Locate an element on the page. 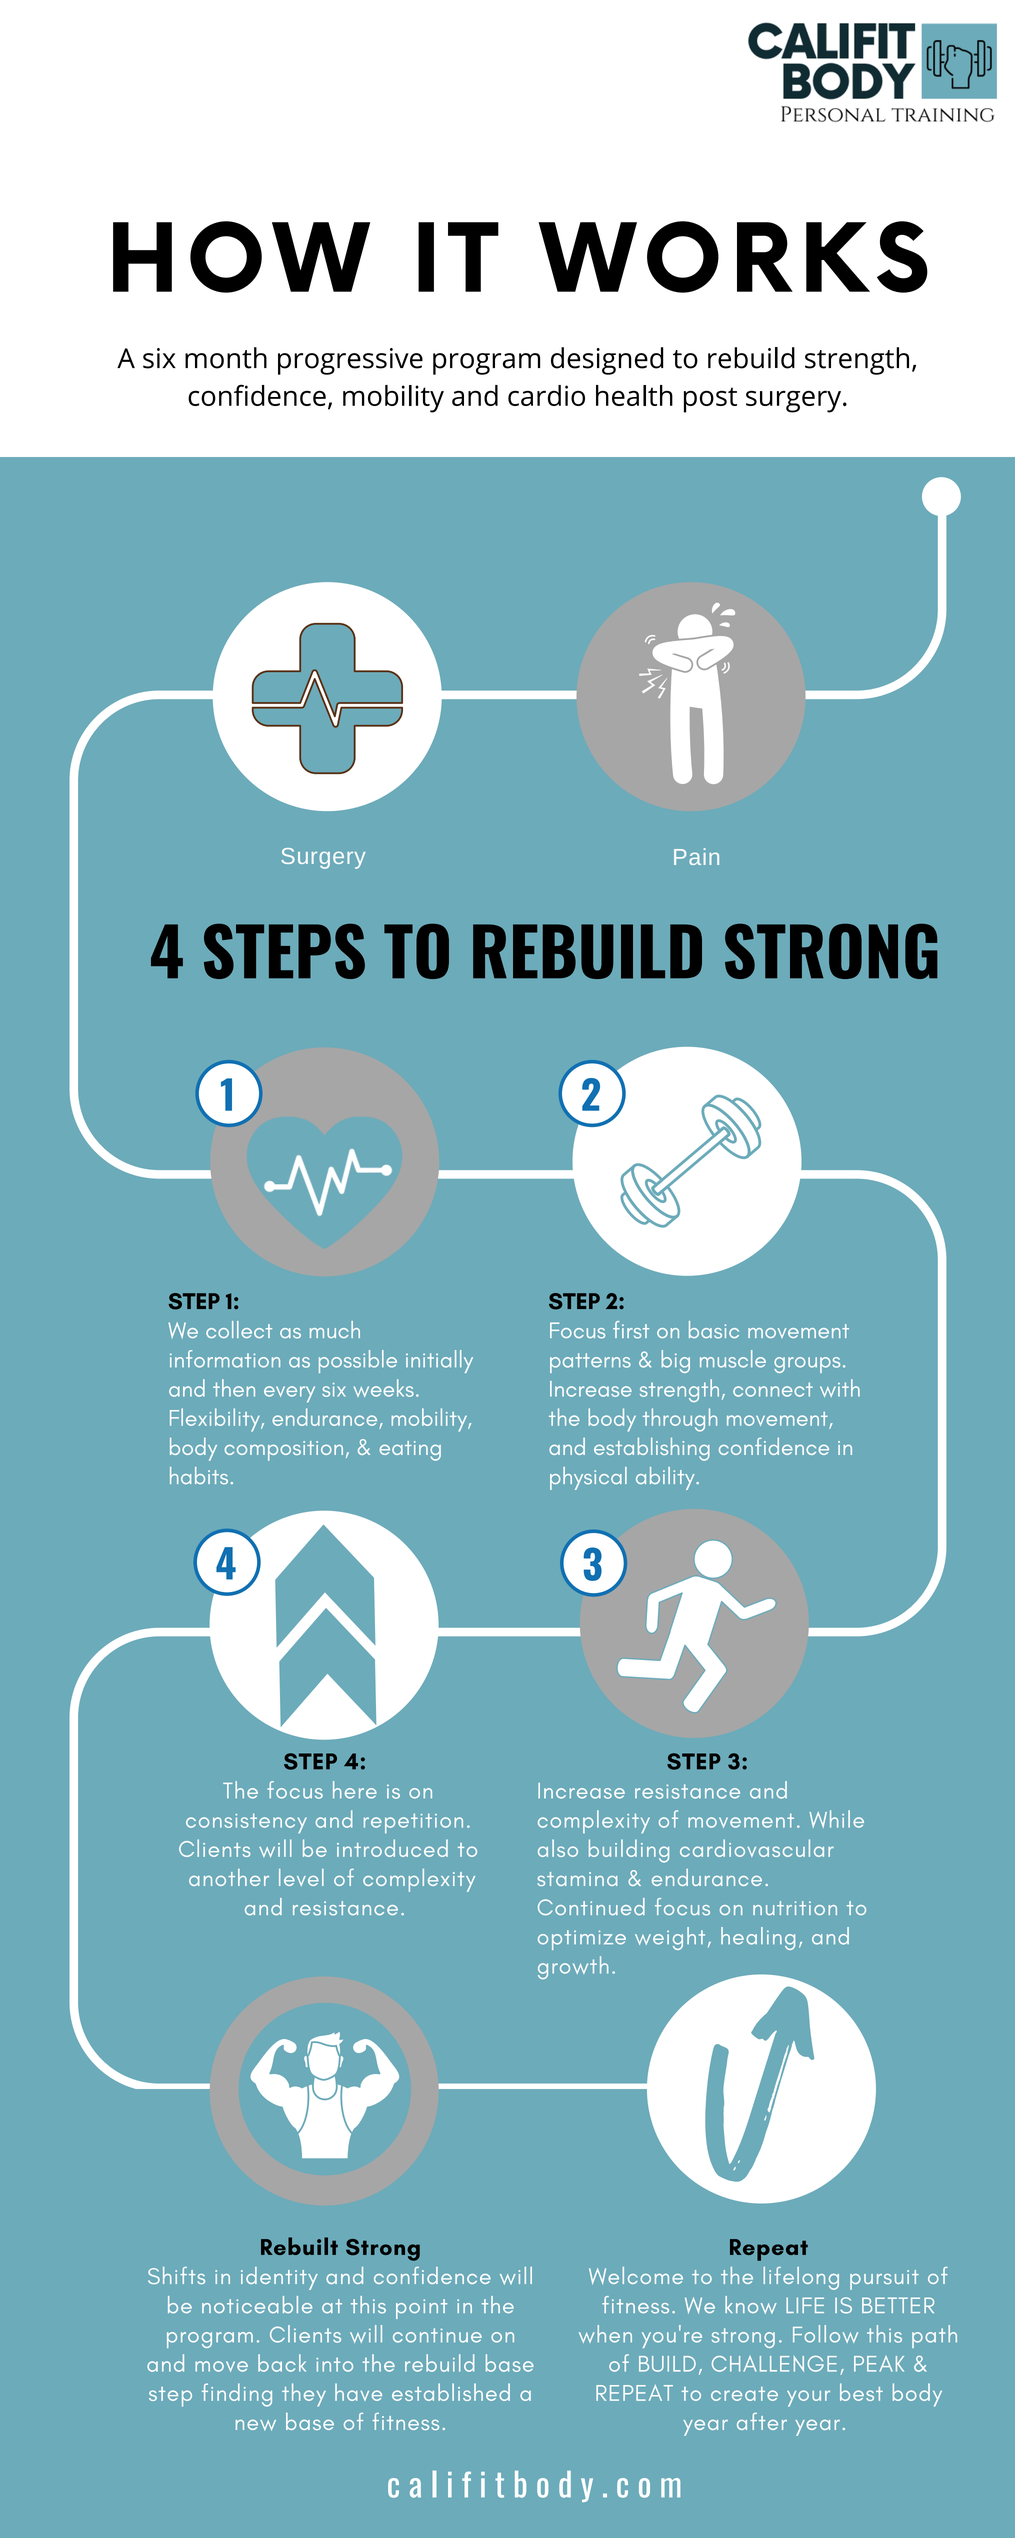  first is located at coordinates (631, 1330).
